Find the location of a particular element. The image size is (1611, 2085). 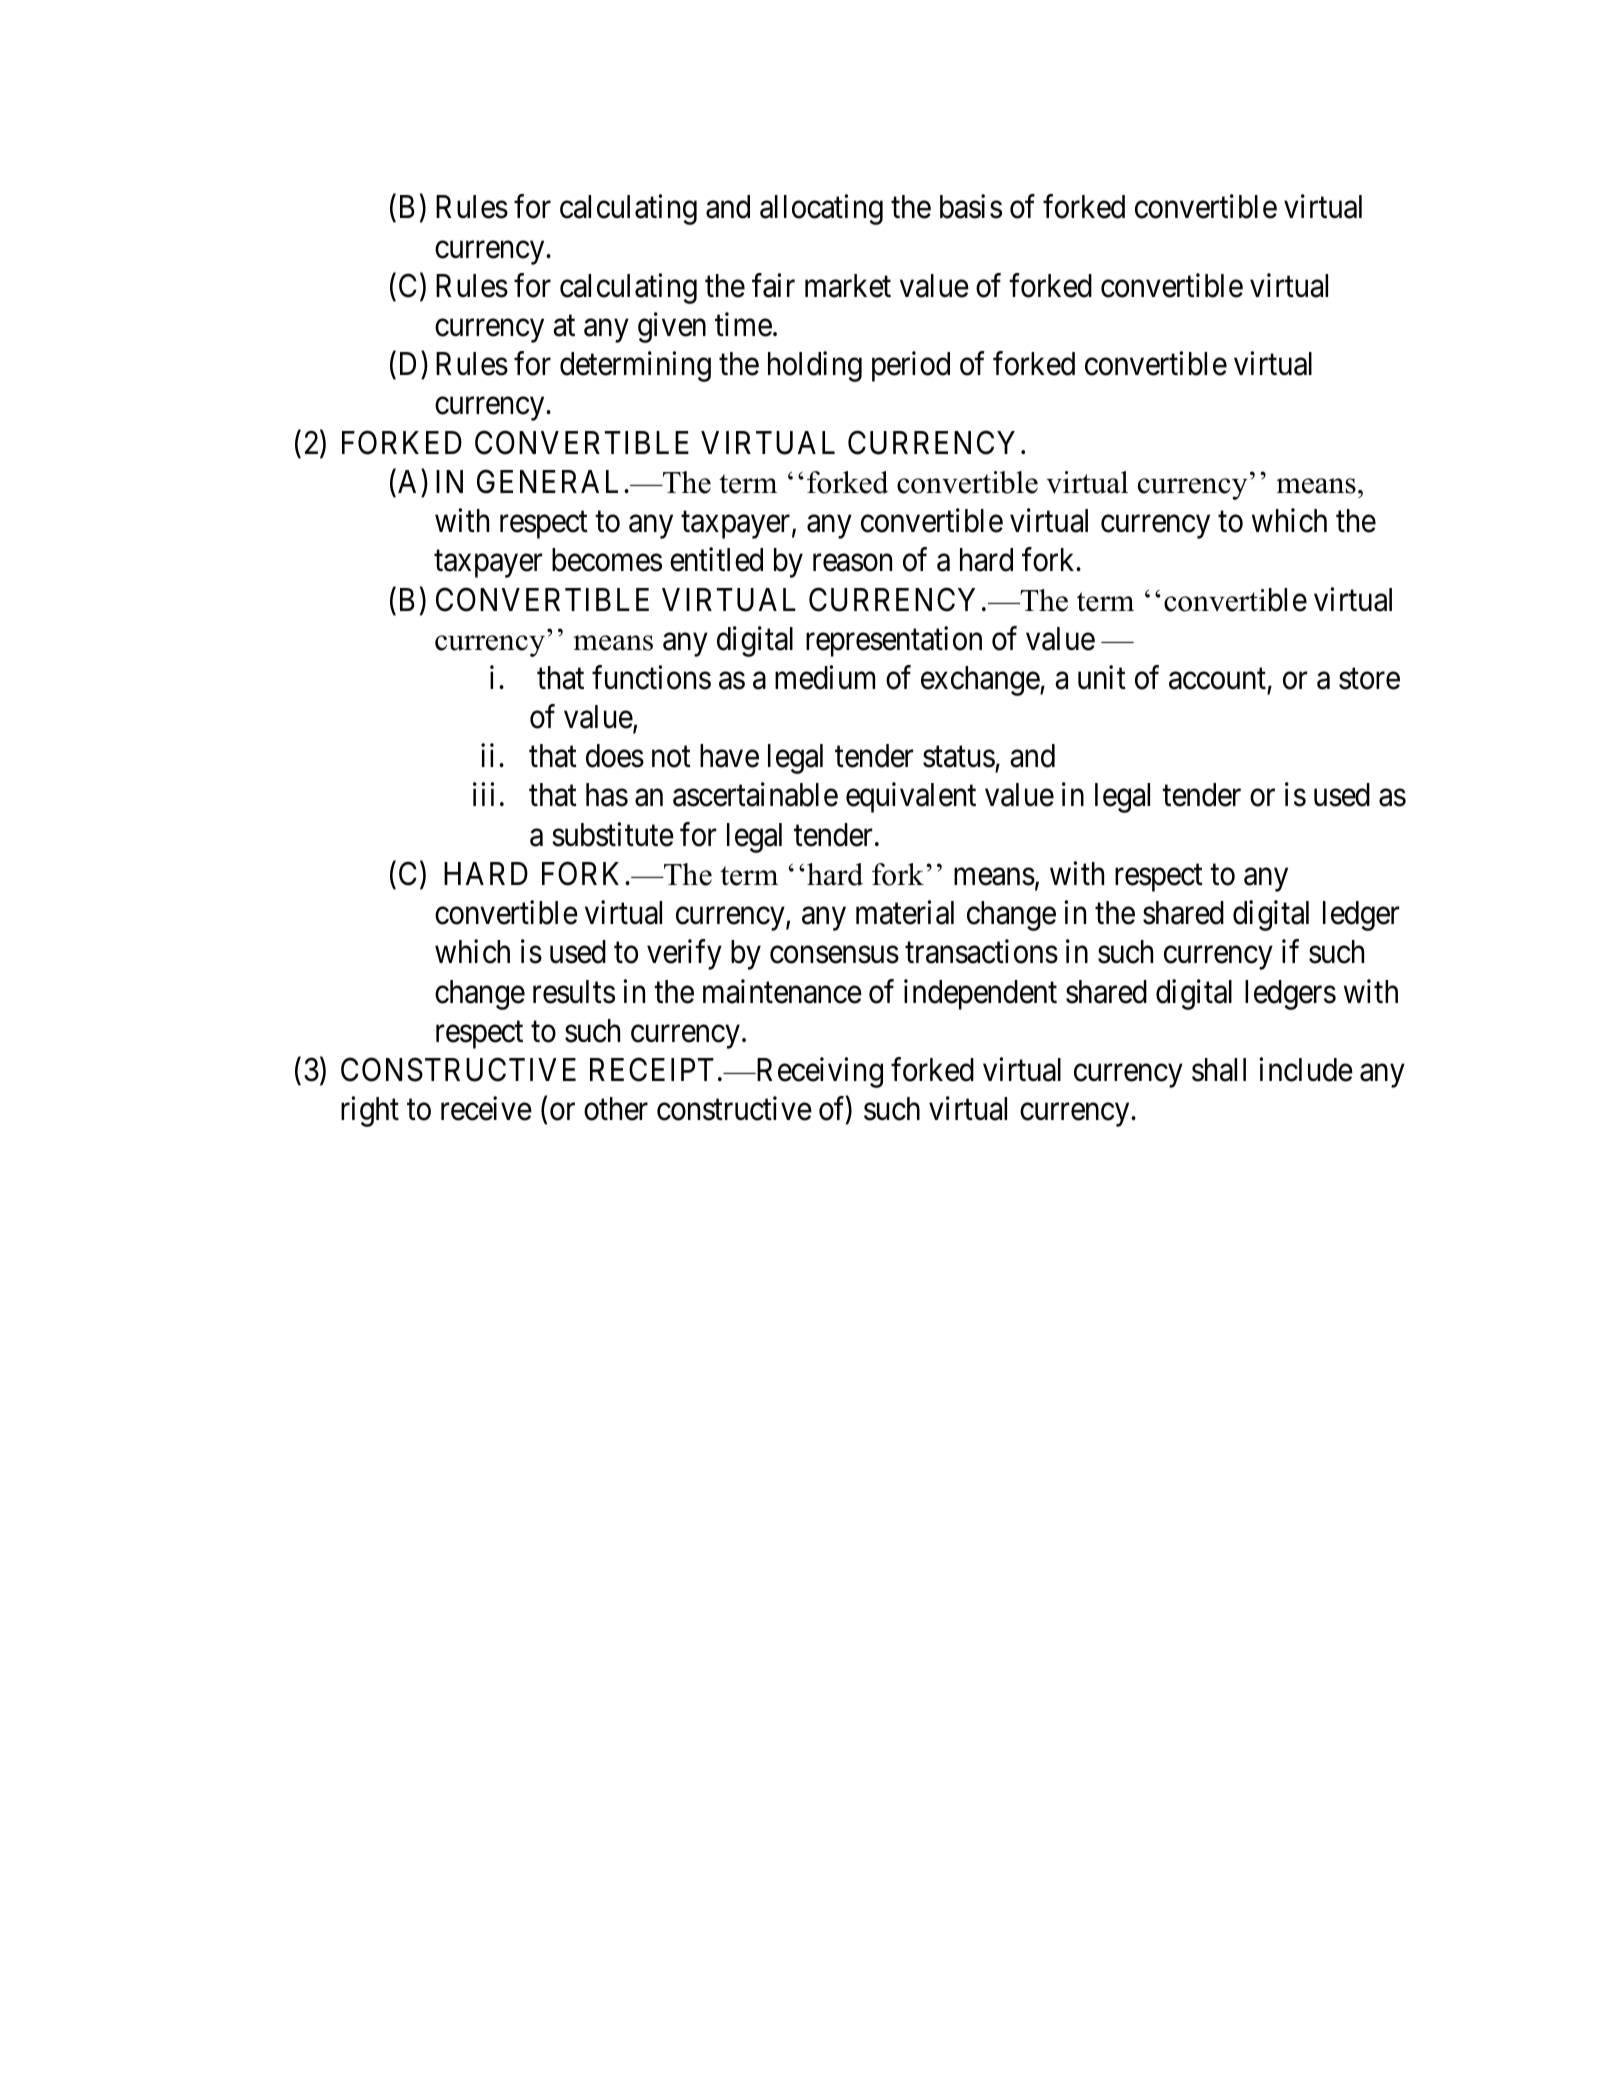

allocating is located at coordinates (821, 210).
